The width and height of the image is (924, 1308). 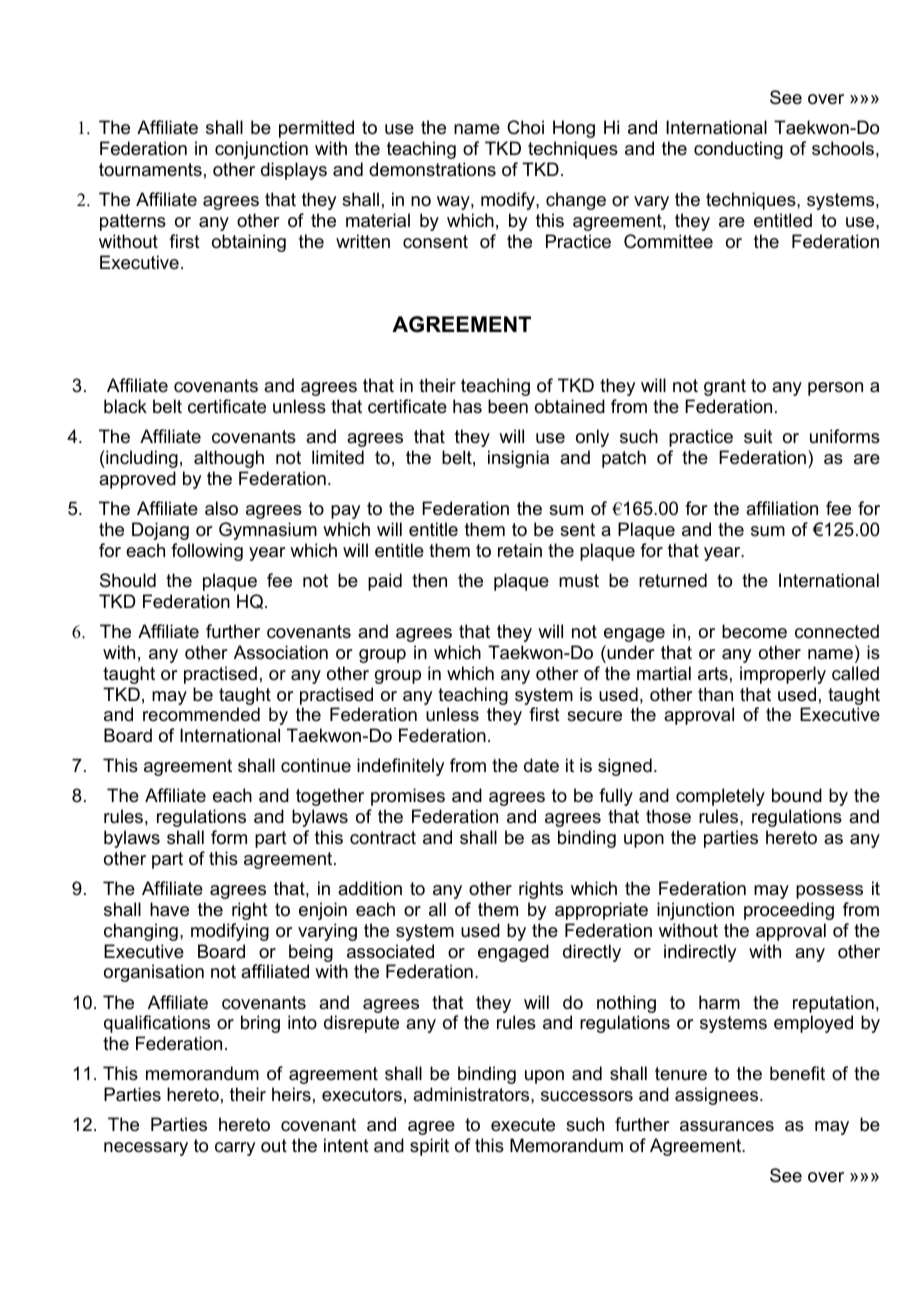 I want to click on carry, so click(x=235, y=1149).
